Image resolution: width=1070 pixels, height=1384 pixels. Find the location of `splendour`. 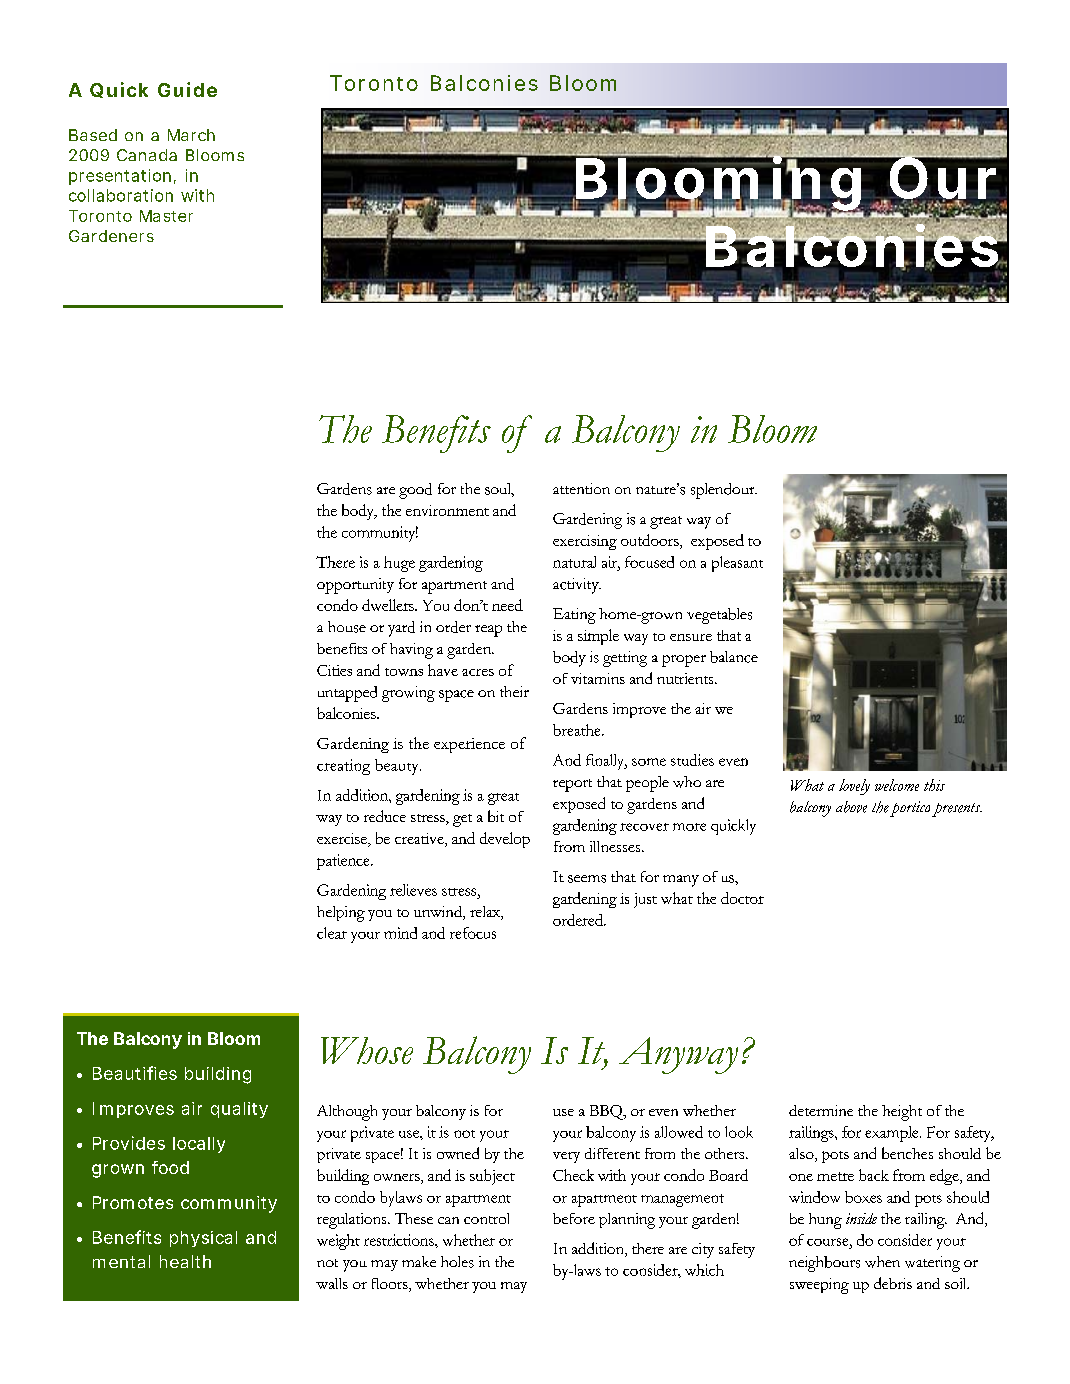

splendour is located at coordinates (724, 491).
